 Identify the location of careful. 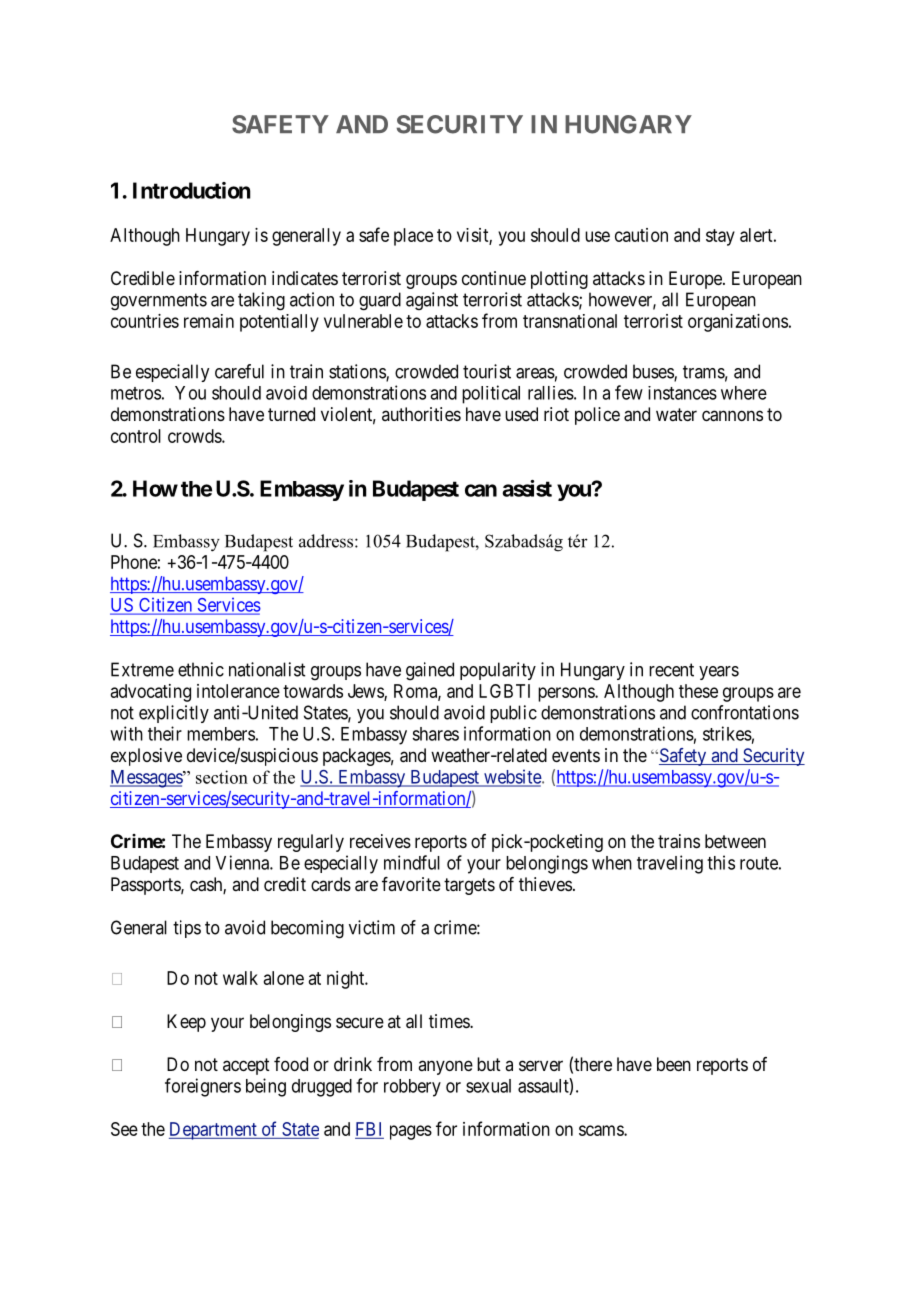
(239, 371).
